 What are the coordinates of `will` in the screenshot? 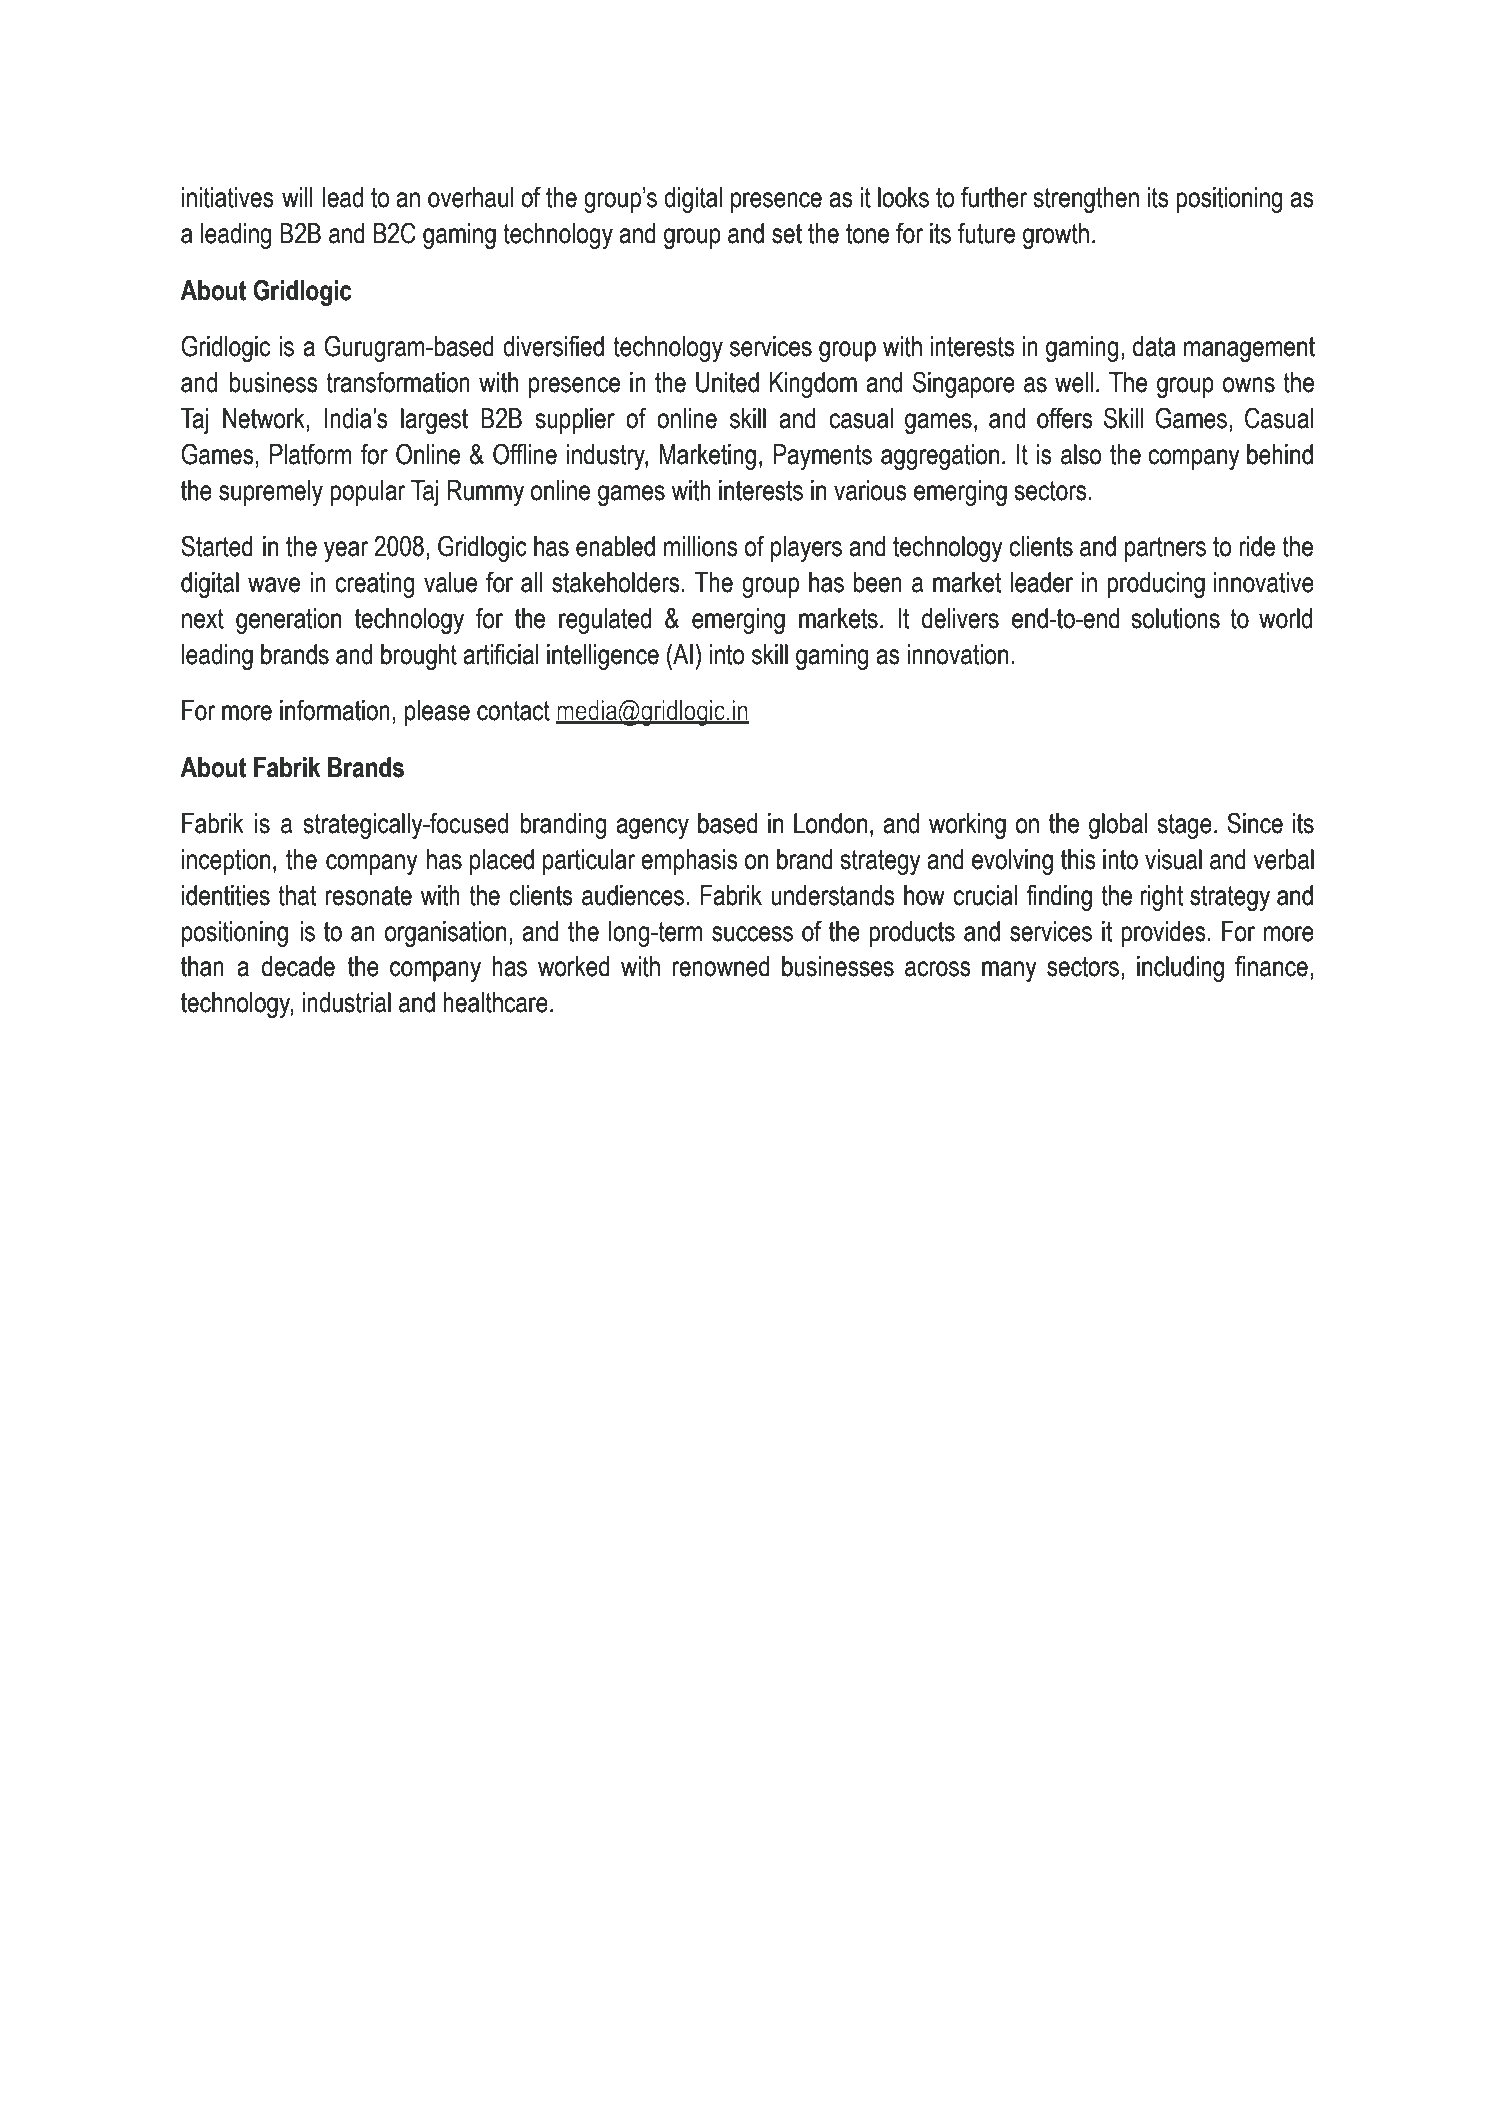 It's located at (297, 197).
